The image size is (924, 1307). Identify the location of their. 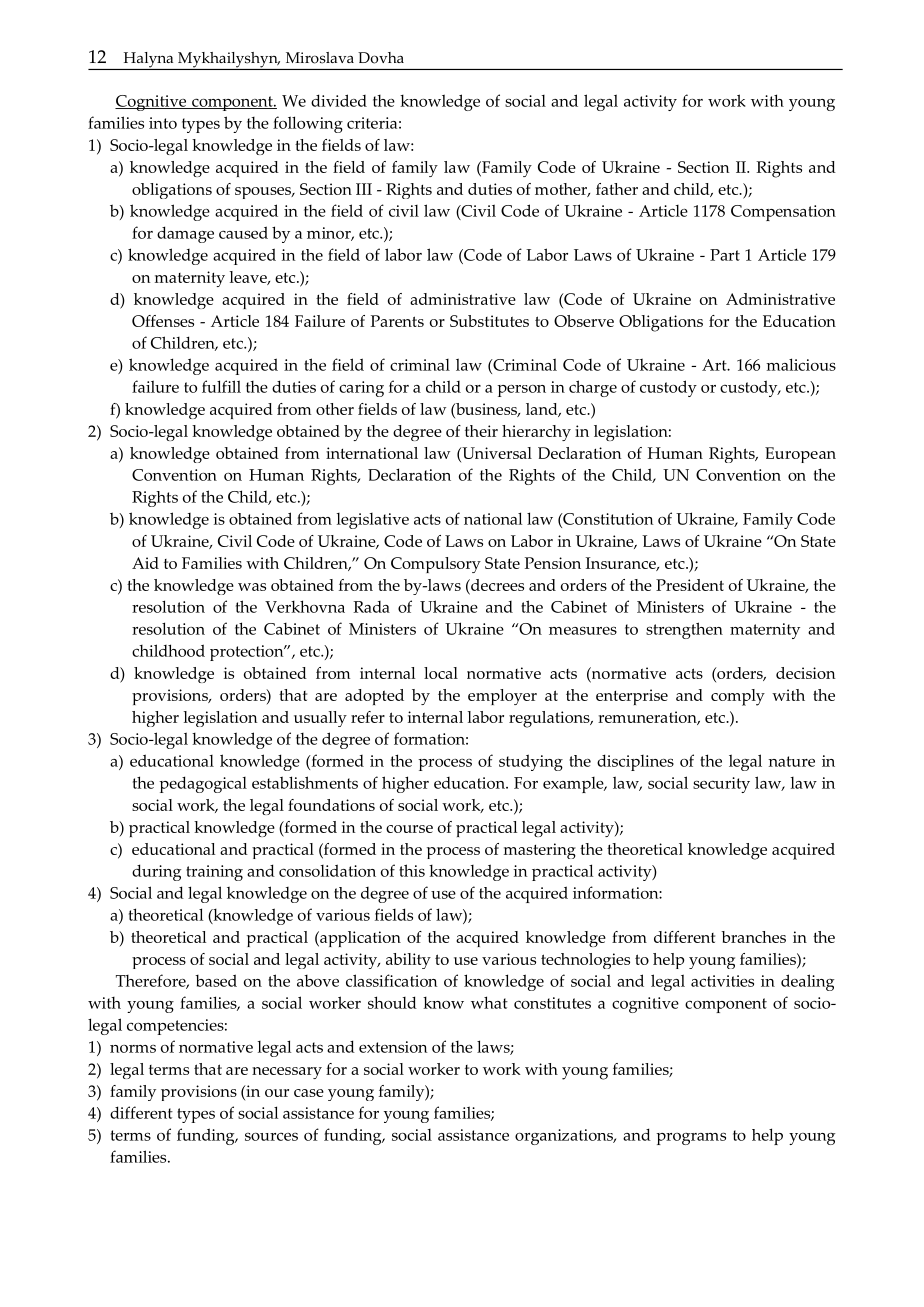
(481, 431).
